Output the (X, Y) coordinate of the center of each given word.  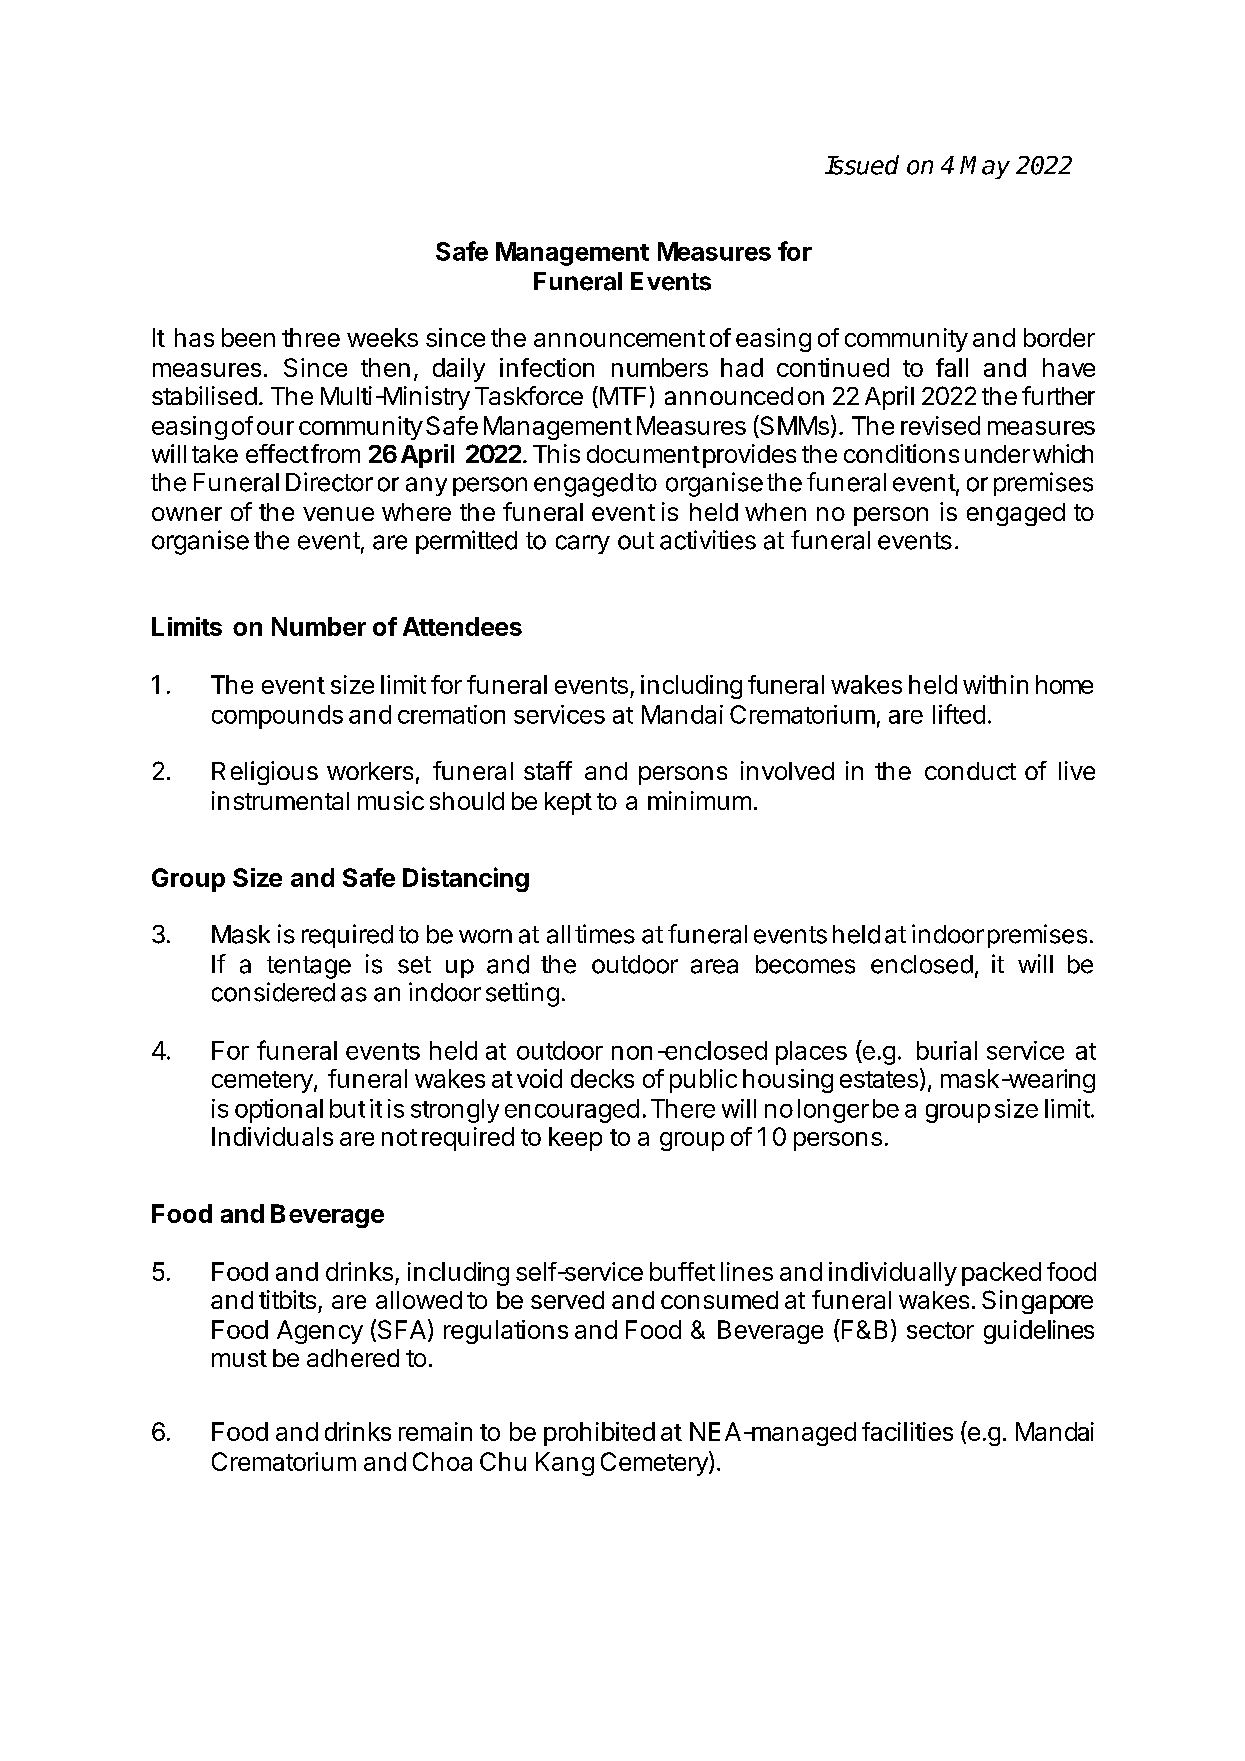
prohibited (599, 1434)
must (239, 1358)
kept (568, 803)
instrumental (280, 800)
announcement (619, 338)
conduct (970, 771)
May (985, 167)
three (311, 337)
